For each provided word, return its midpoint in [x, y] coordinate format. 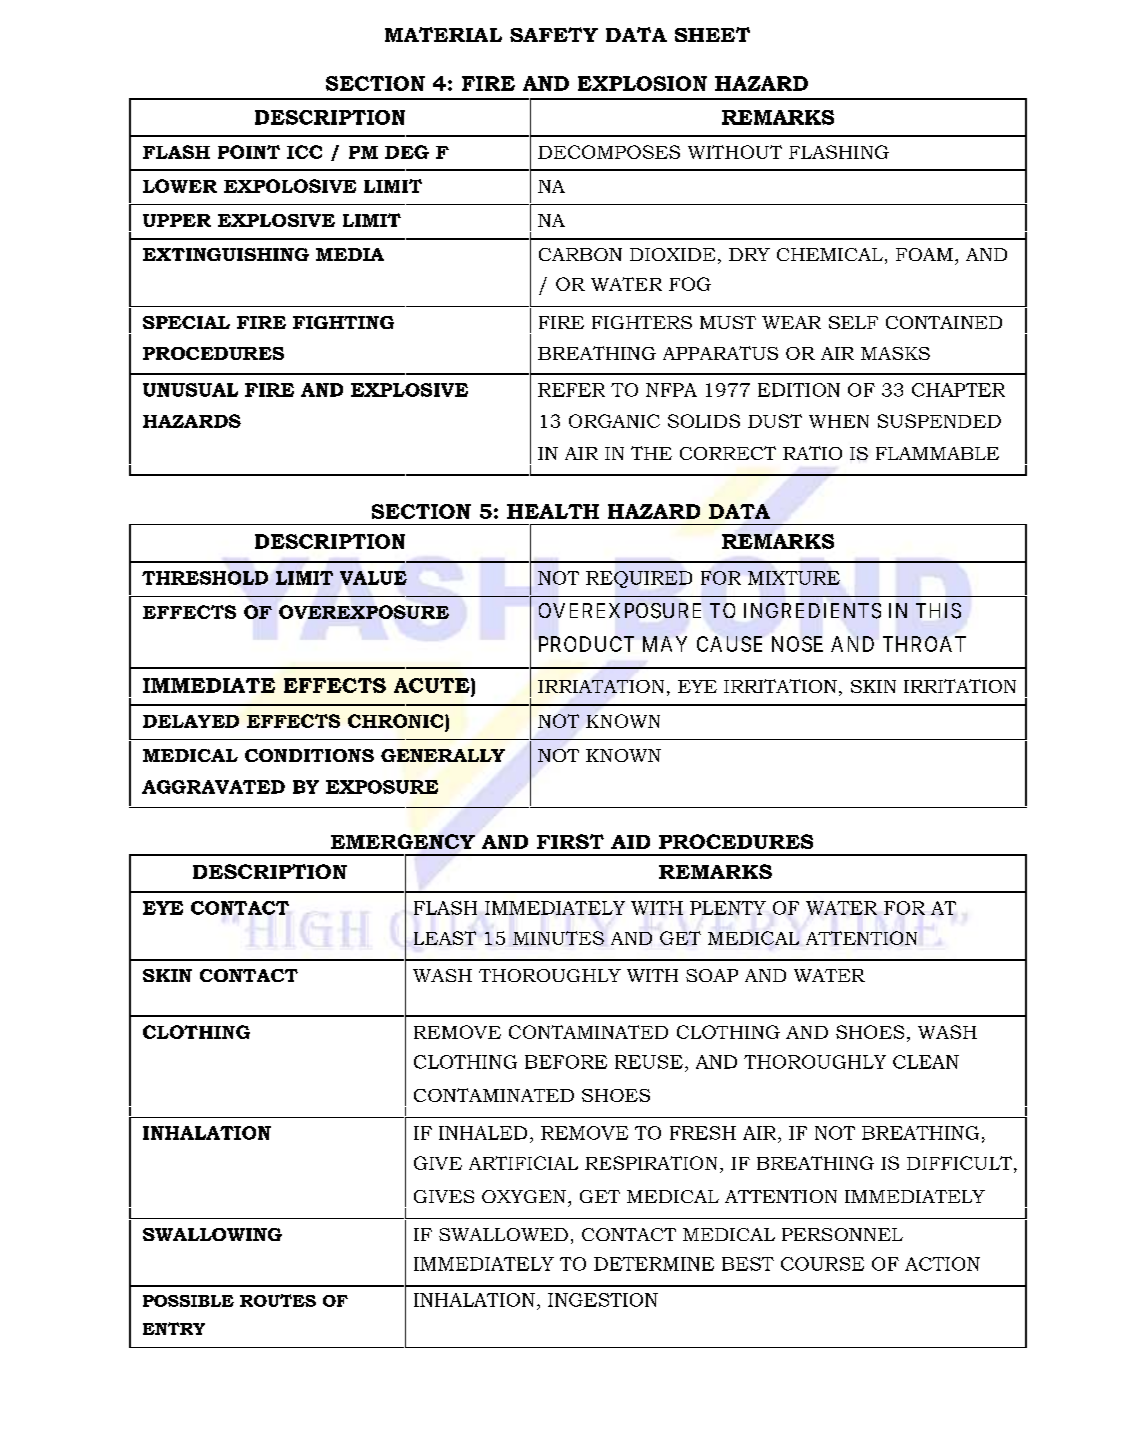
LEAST [445, 938]
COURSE [822, 1264]
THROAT [924, 644]
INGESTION [603, 1300]
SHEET [712, 34]
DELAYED [191, 721]
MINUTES [558, 938]
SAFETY [554, 34]
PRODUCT [586, 644]
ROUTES [278, 1300]
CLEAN [926, 1062]
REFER [571, 390]
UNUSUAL [190, 390]
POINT [249, 152]
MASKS [895, 353]
